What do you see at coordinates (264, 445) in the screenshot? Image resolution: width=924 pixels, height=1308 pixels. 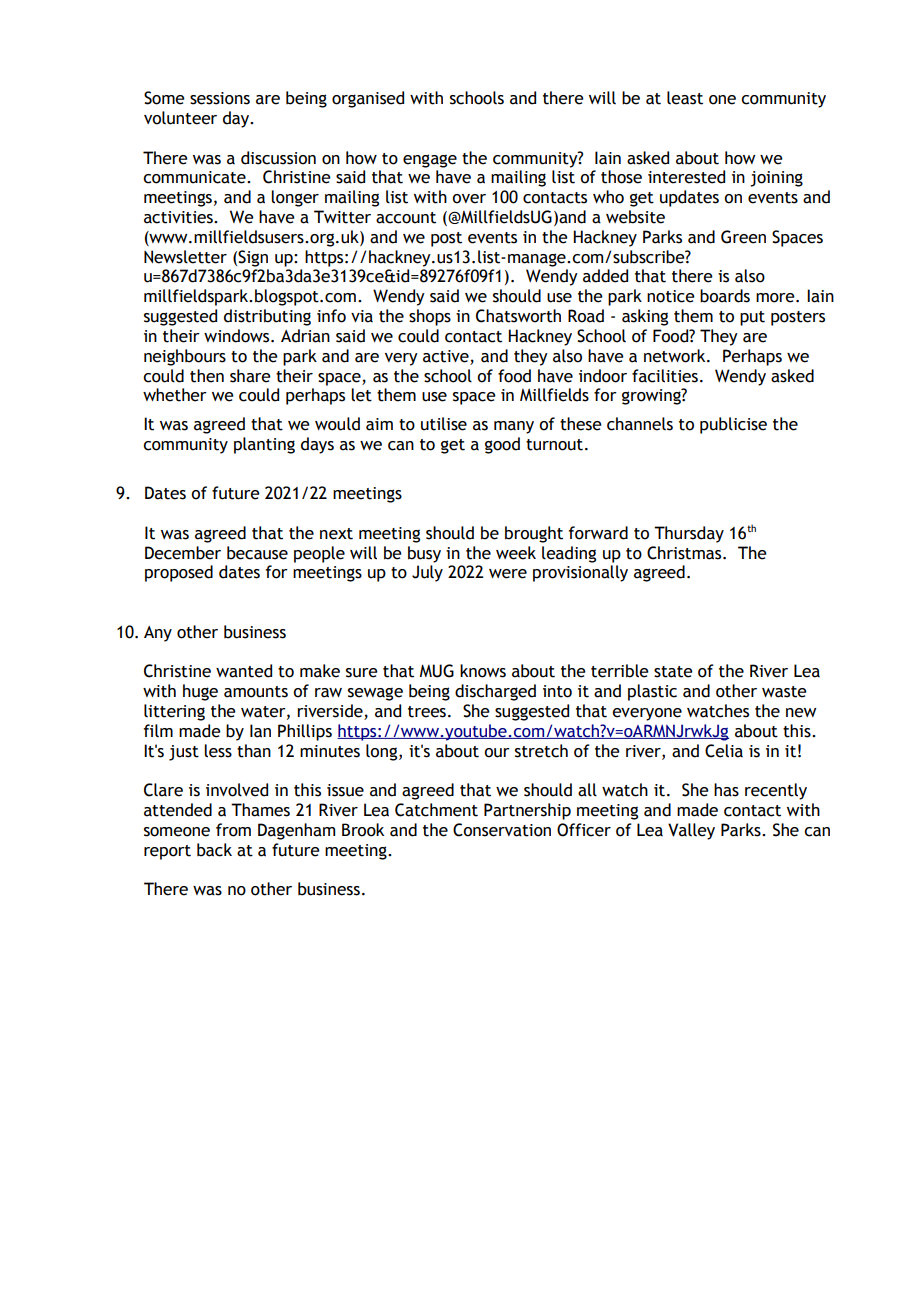 I see `planting` at bounding box center [264, 445].
